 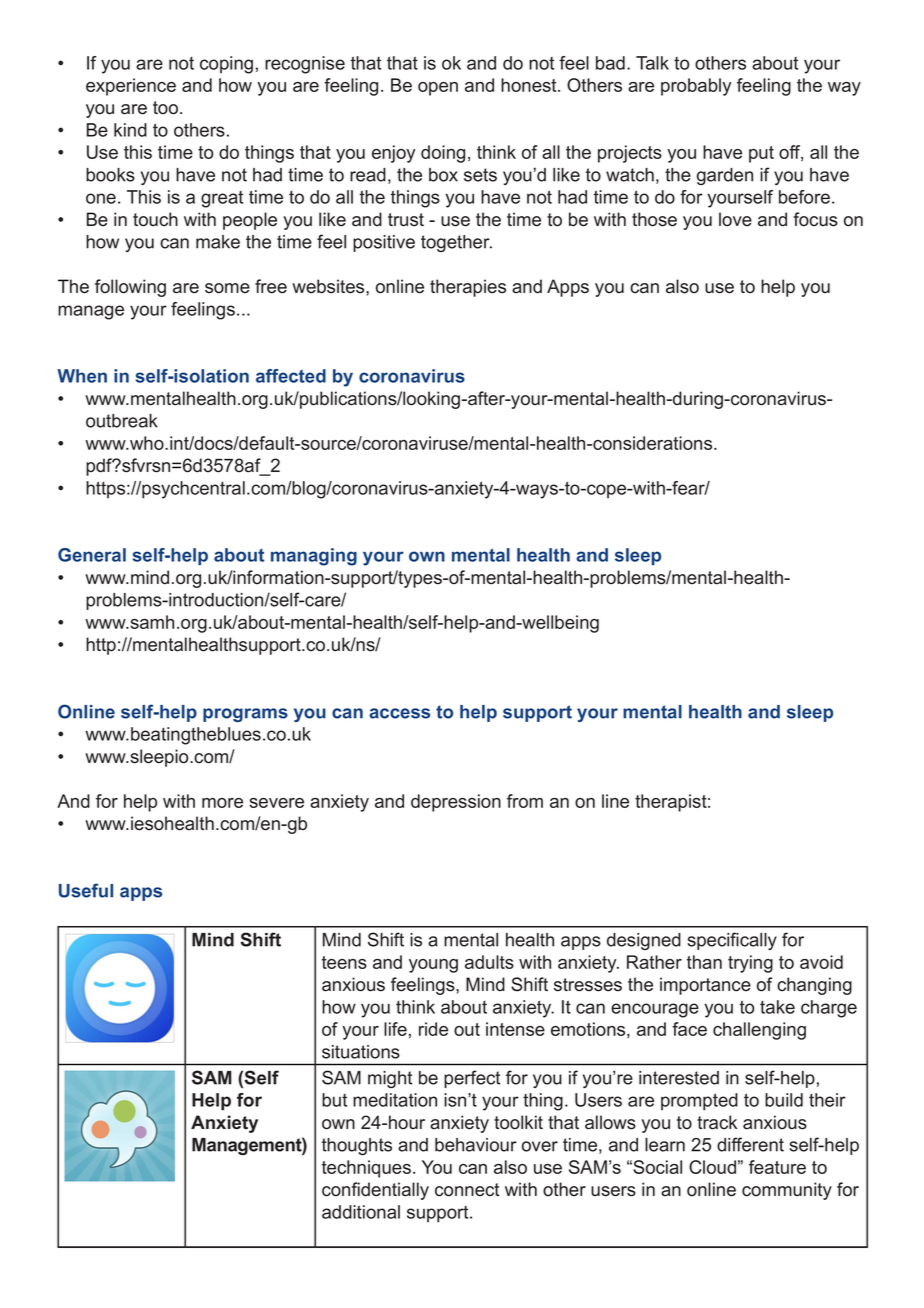 What do you see at coordinates (468, 288) in the screenshot?
I see `therapies` at bounding box center [468, 288].
